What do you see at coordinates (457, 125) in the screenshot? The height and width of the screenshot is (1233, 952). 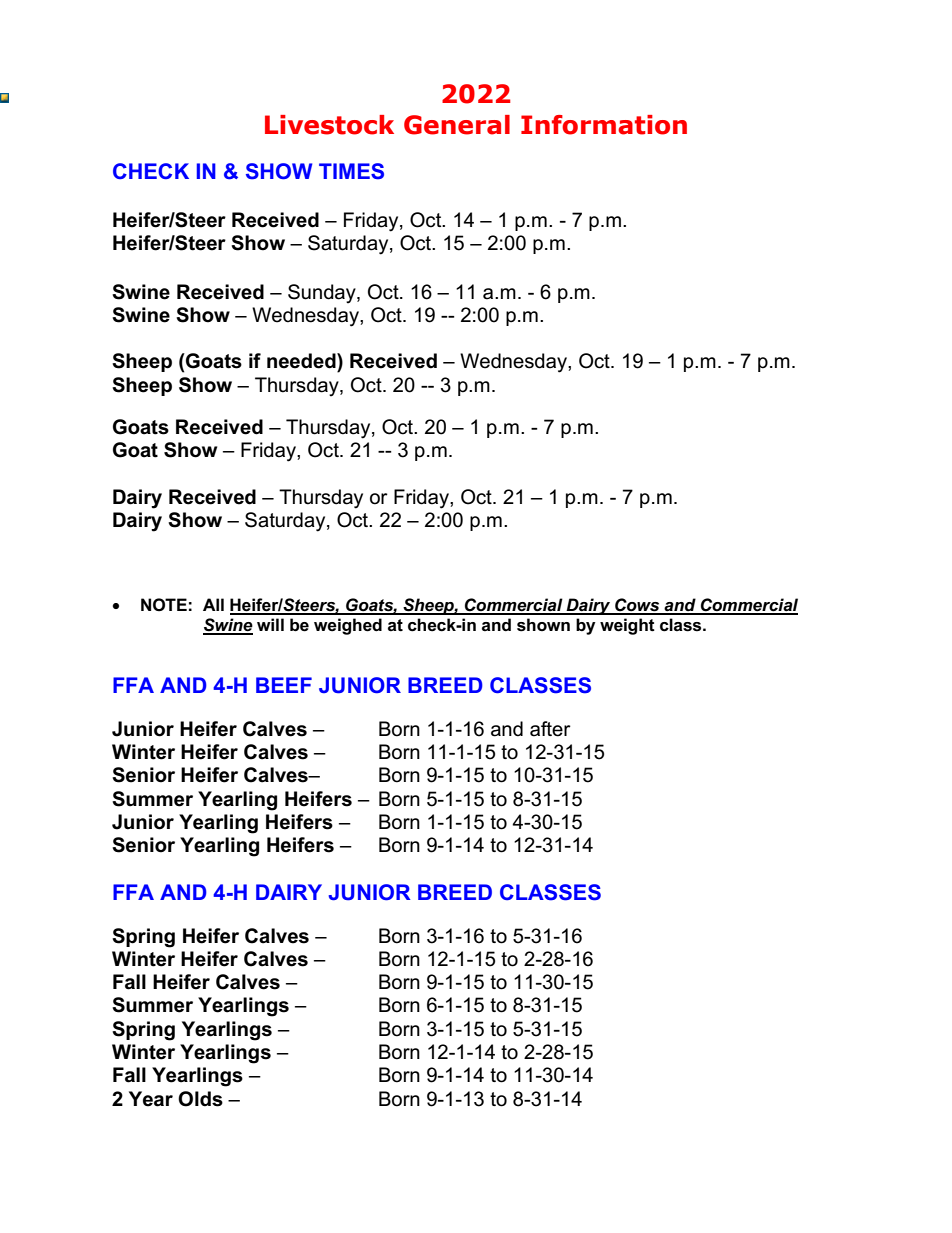 I see `General` at bounding box center [457, 125].
